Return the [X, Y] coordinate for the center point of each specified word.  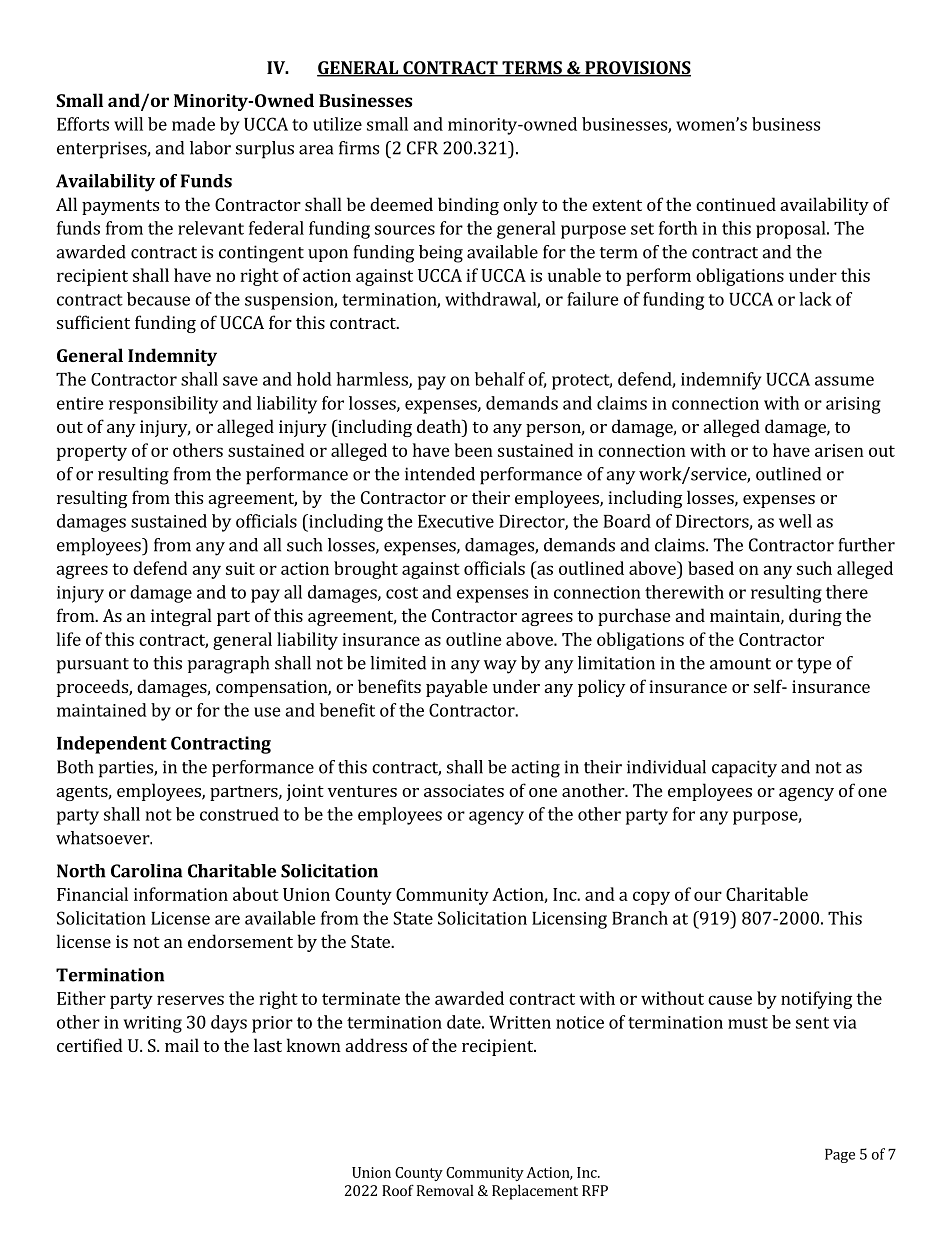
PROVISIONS [637, 69]
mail [182, 1045]
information [181, 894]
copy [651, 898]
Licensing [569, 920]
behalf [500, 379]
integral [181, 617]
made [193, 124]
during [815, 617]
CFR [422, 148]
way [500, 667]
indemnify [721, 381]
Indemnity [172, 357]
